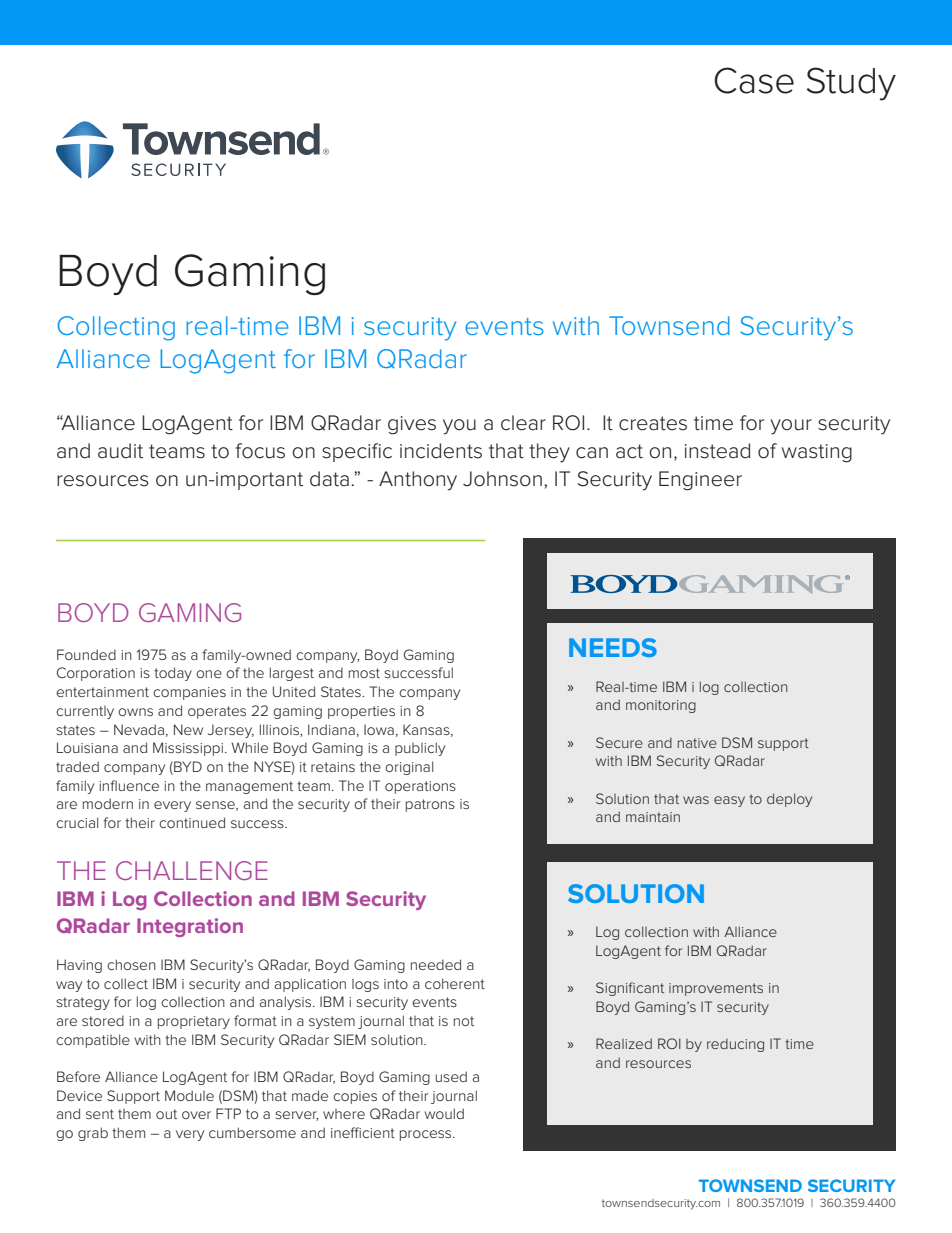 Image resolution: width=952 pixels, height=1233 pixels. Describe the element at coordinates (613, 647) in the screenshot. I see `NEEDS` at that location.
